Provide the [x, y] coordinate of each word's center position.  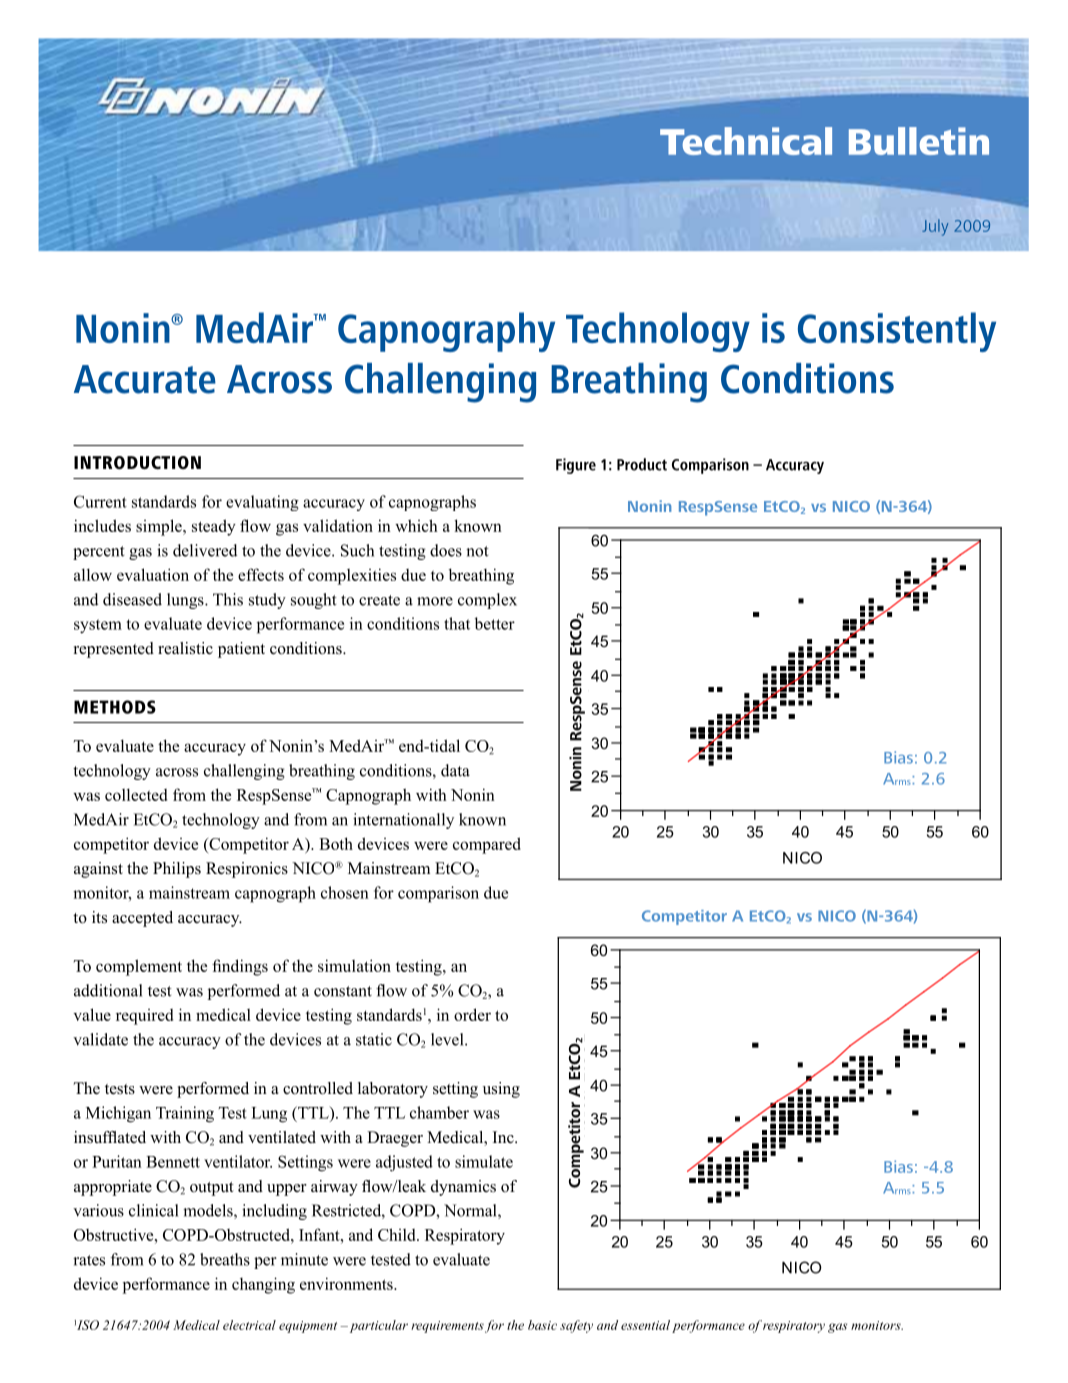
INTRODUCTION [137, 463]
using [501, 1090]
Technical [746, 141]
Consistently [897, 332]
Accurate [145, 379]
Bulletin [919, 141]
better [495, 623]
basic [542, 1325]
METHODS [115, 707]
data [455, 770]
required [144, 1017]
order [472, 1014]
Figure [576, 466]
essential [645, 1325]
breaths [225, 1259]
